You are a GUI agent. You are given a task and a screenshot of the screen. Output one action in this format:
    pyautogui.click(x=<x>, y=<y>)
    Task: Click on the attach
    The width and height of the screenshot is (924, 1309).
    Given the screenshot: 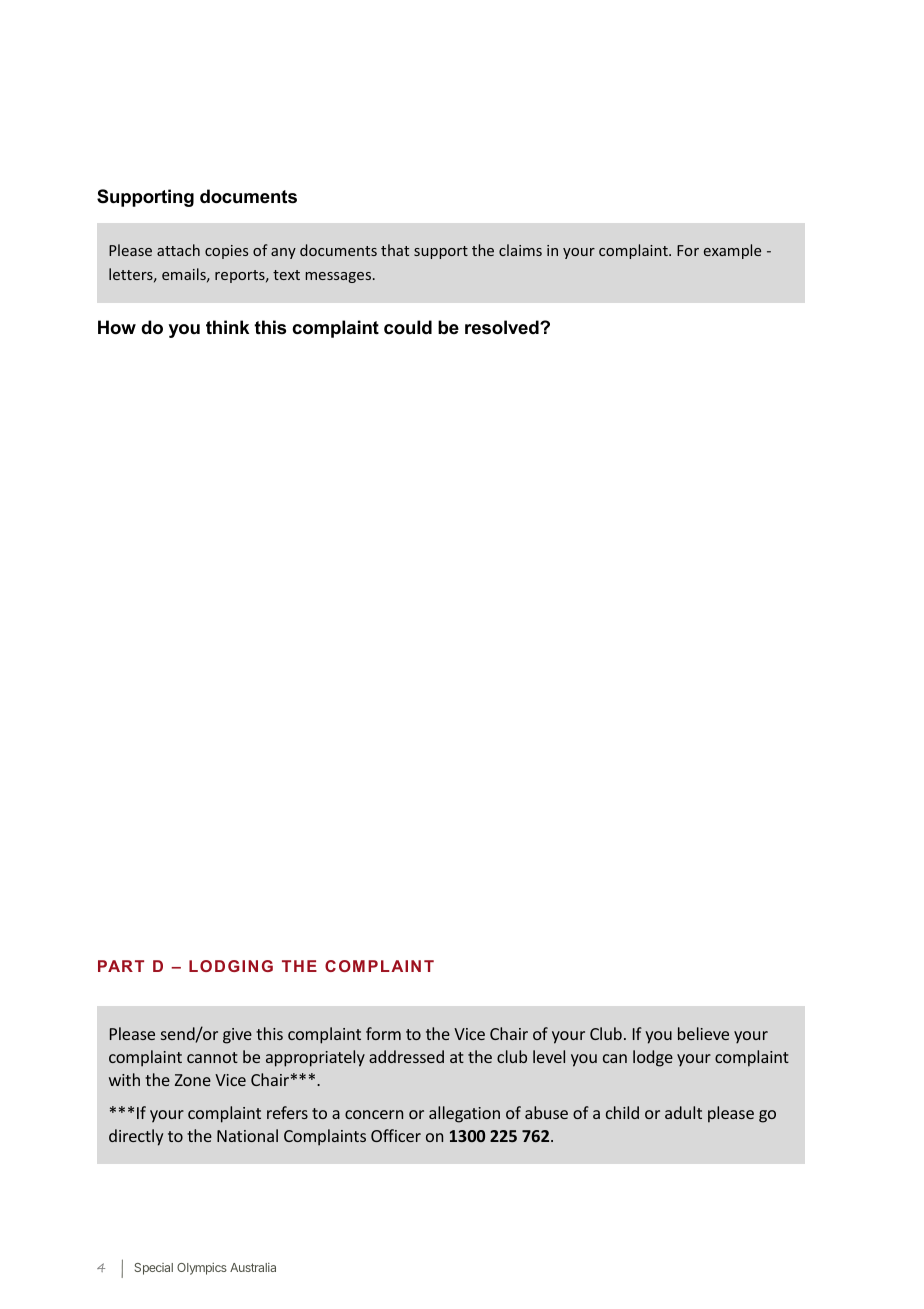 What is the action you would take?
    pyautogui.click(x=178, y=250)
